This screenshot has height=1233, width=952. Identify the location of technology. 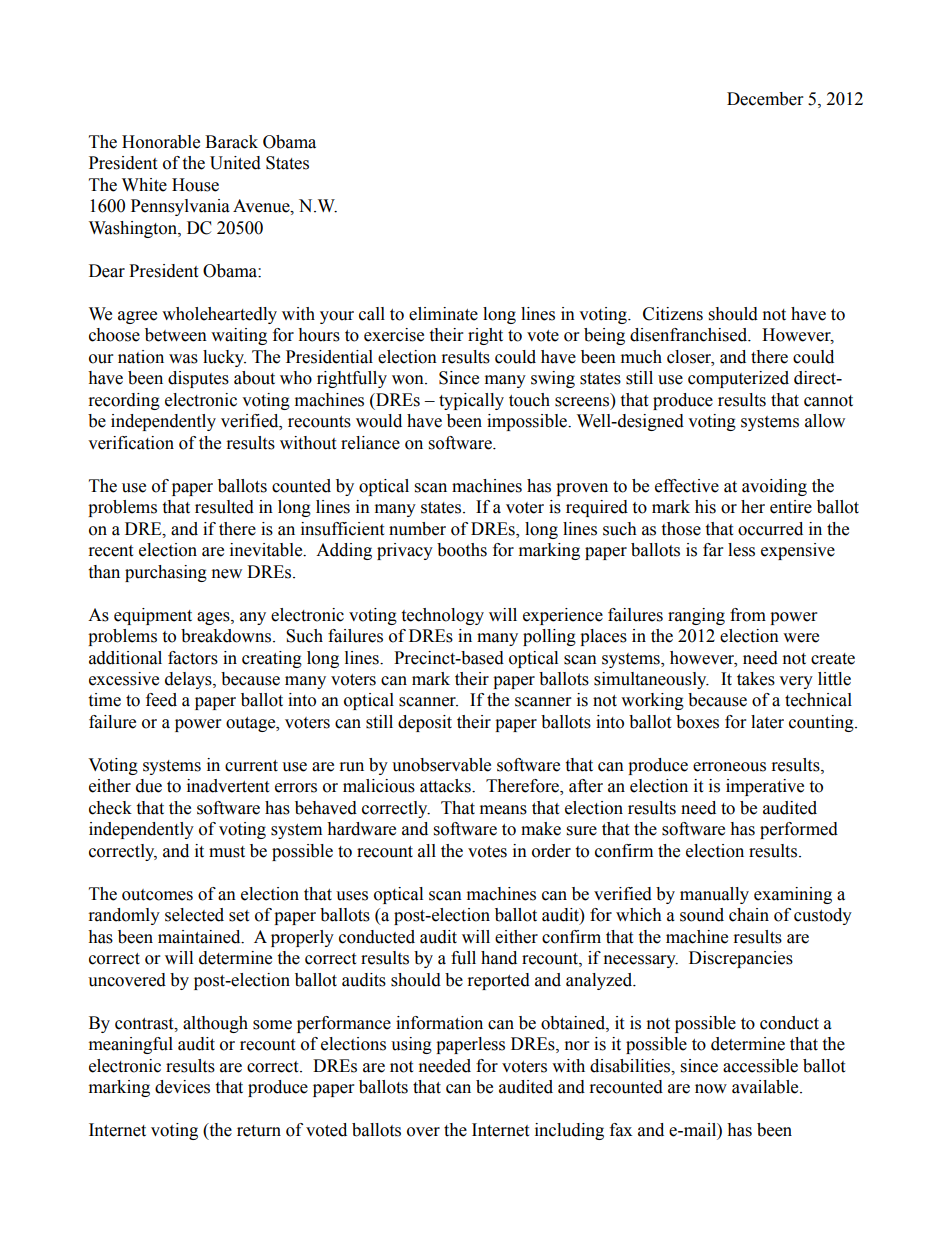
(442, 616).
